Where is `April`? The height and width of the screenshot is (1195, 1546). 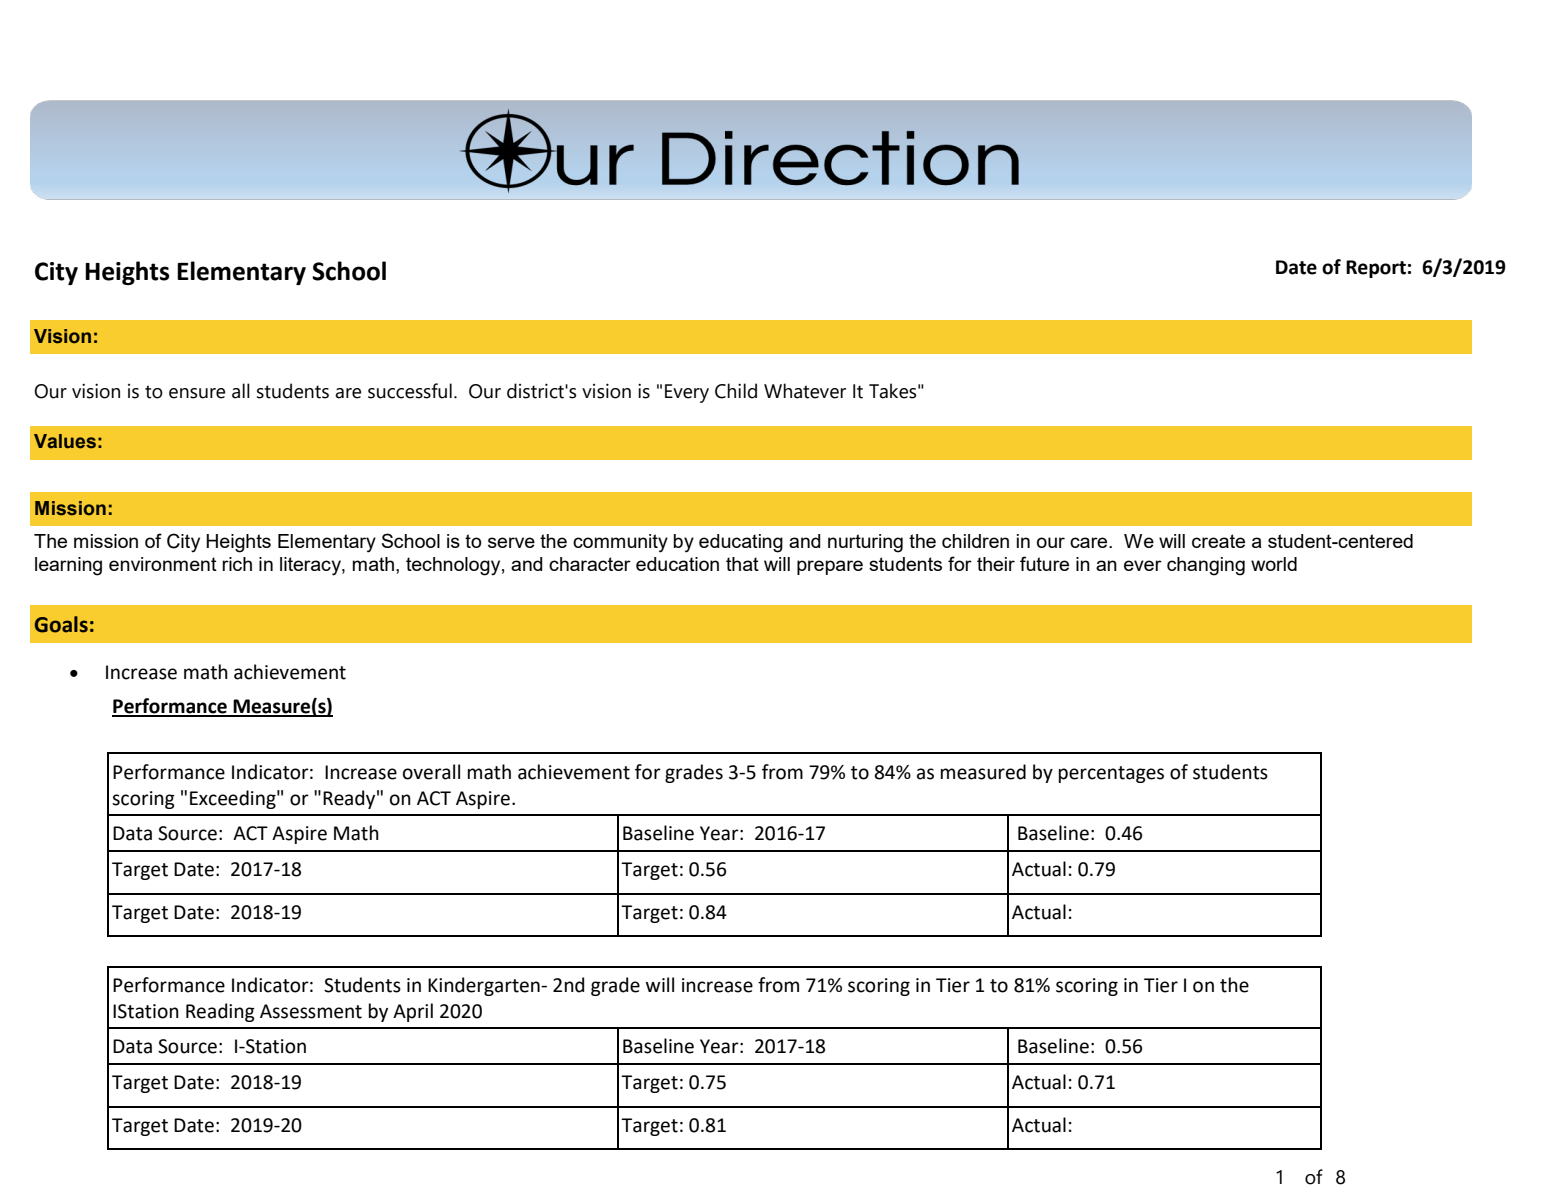
April is located at coordinates (413, 1012).
